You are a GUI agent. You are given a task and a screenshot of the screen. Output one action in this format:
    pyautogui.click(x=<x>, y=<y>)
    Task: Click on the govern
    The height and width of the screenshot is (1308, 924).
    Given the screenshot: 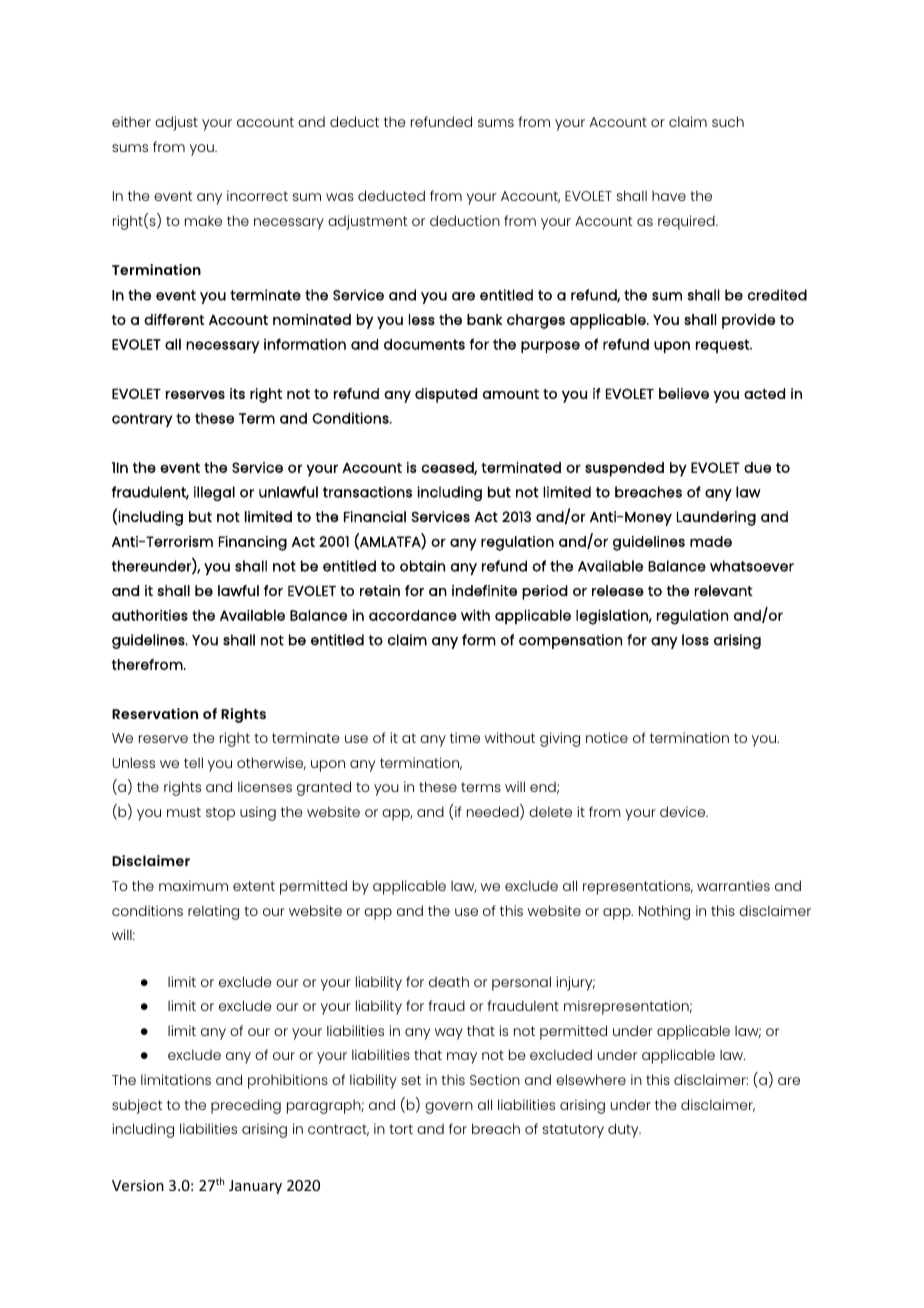 What is the action you would take?
    pyautogui.click(x=449, y=1108)
